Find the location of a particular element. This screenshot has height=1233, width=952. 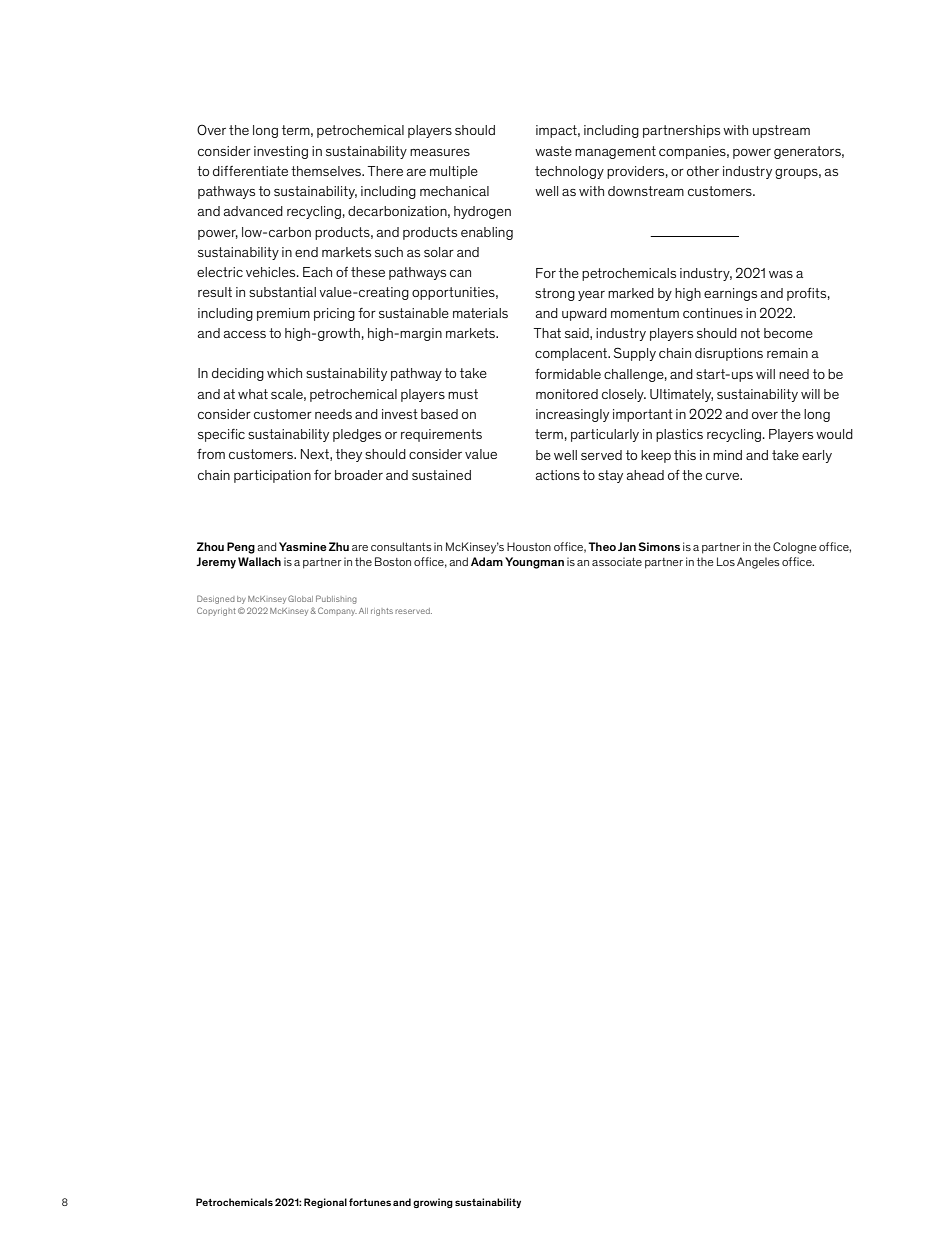

differentiate is located at coordinates (250, 171).
